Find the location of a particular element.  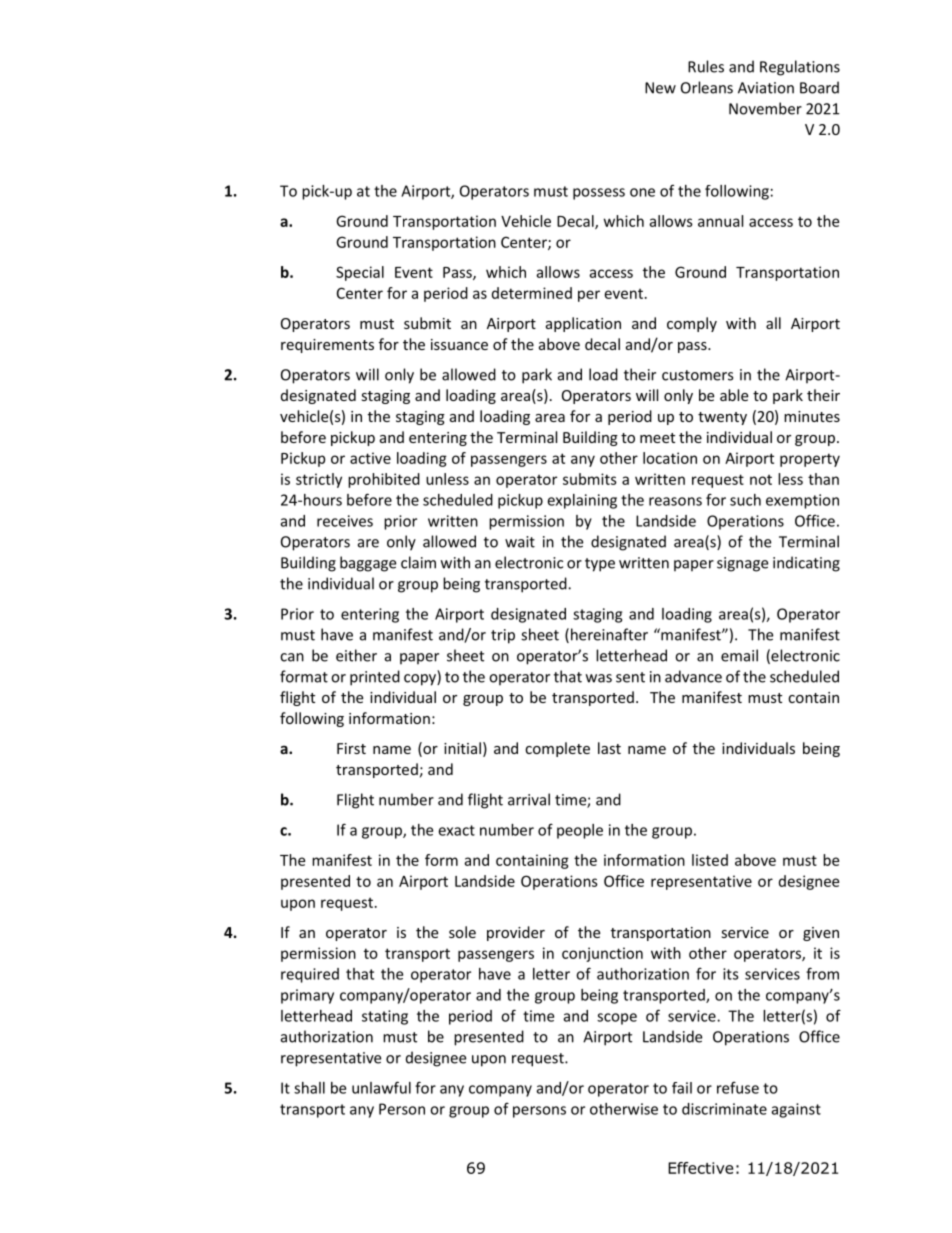

November is located at coordinates (765, 108).
